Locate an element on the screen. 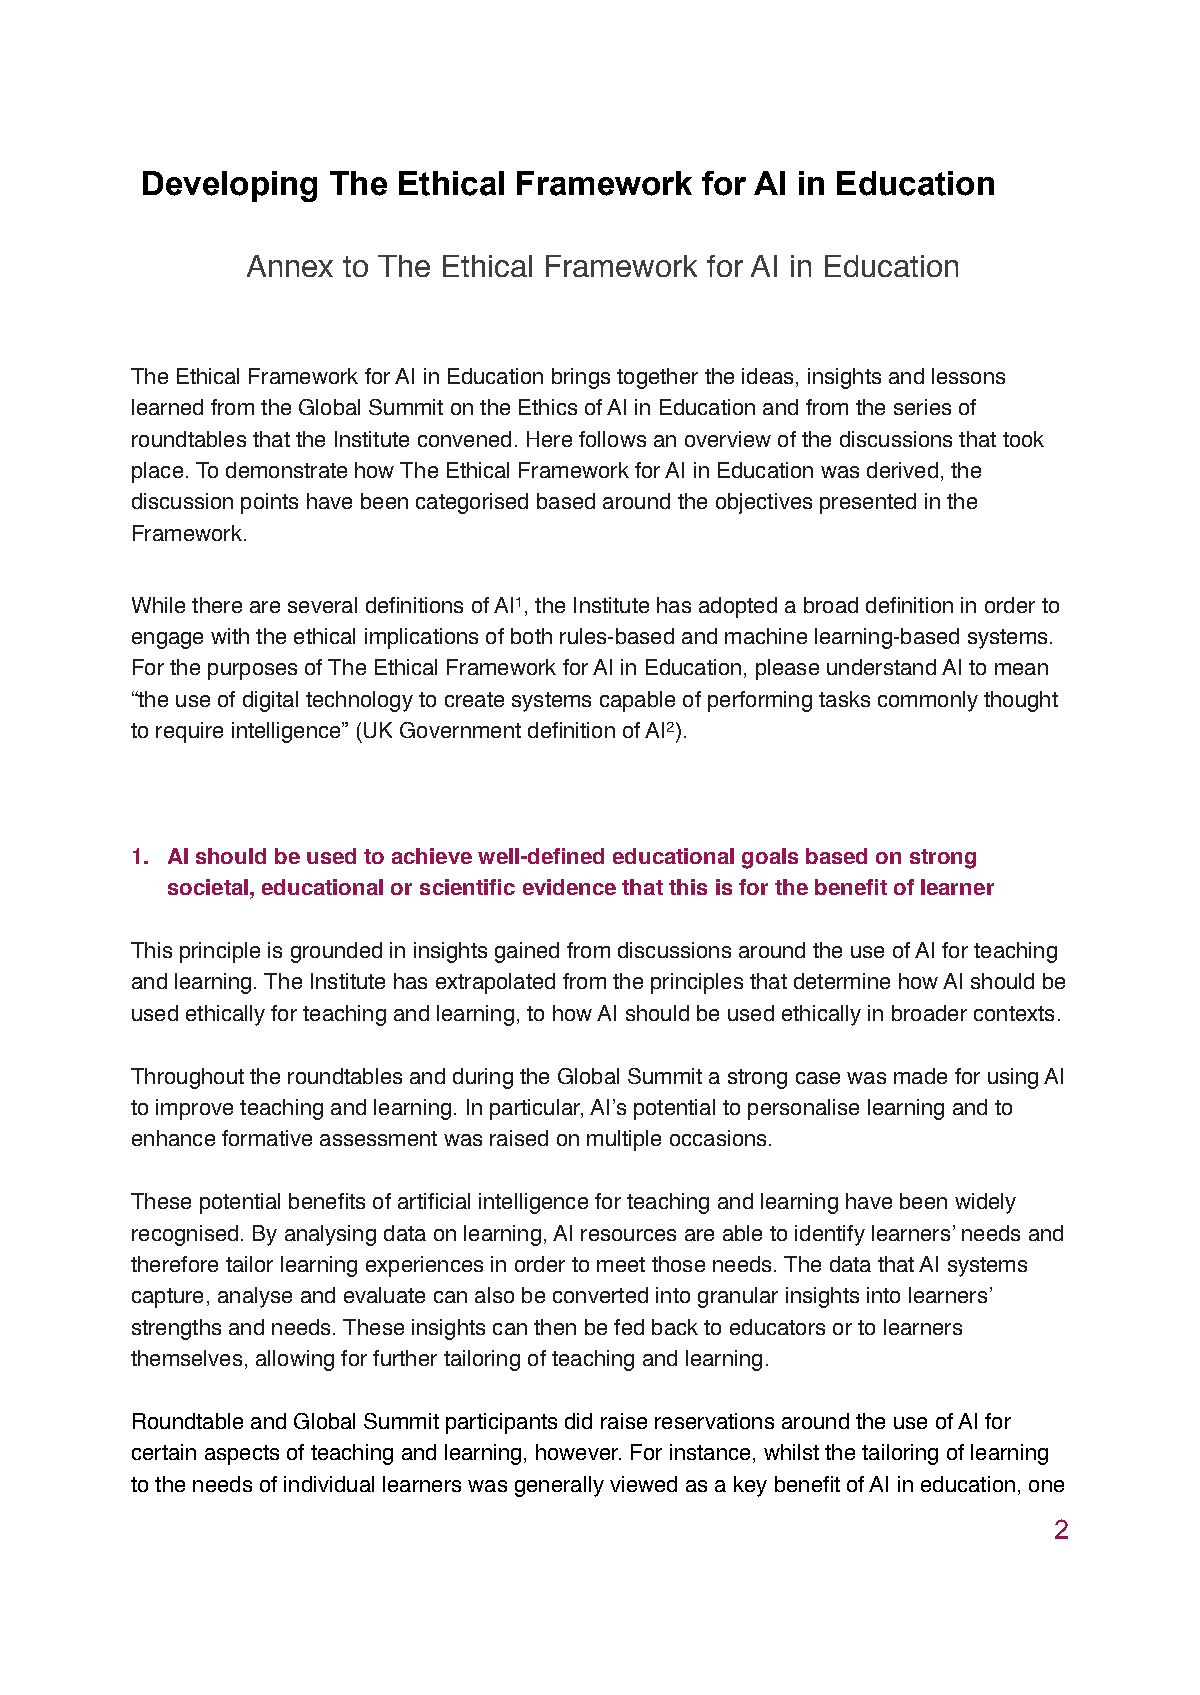 This screenshot has width=1200, height=1695. lessons is located at coordinates (968, 376).
